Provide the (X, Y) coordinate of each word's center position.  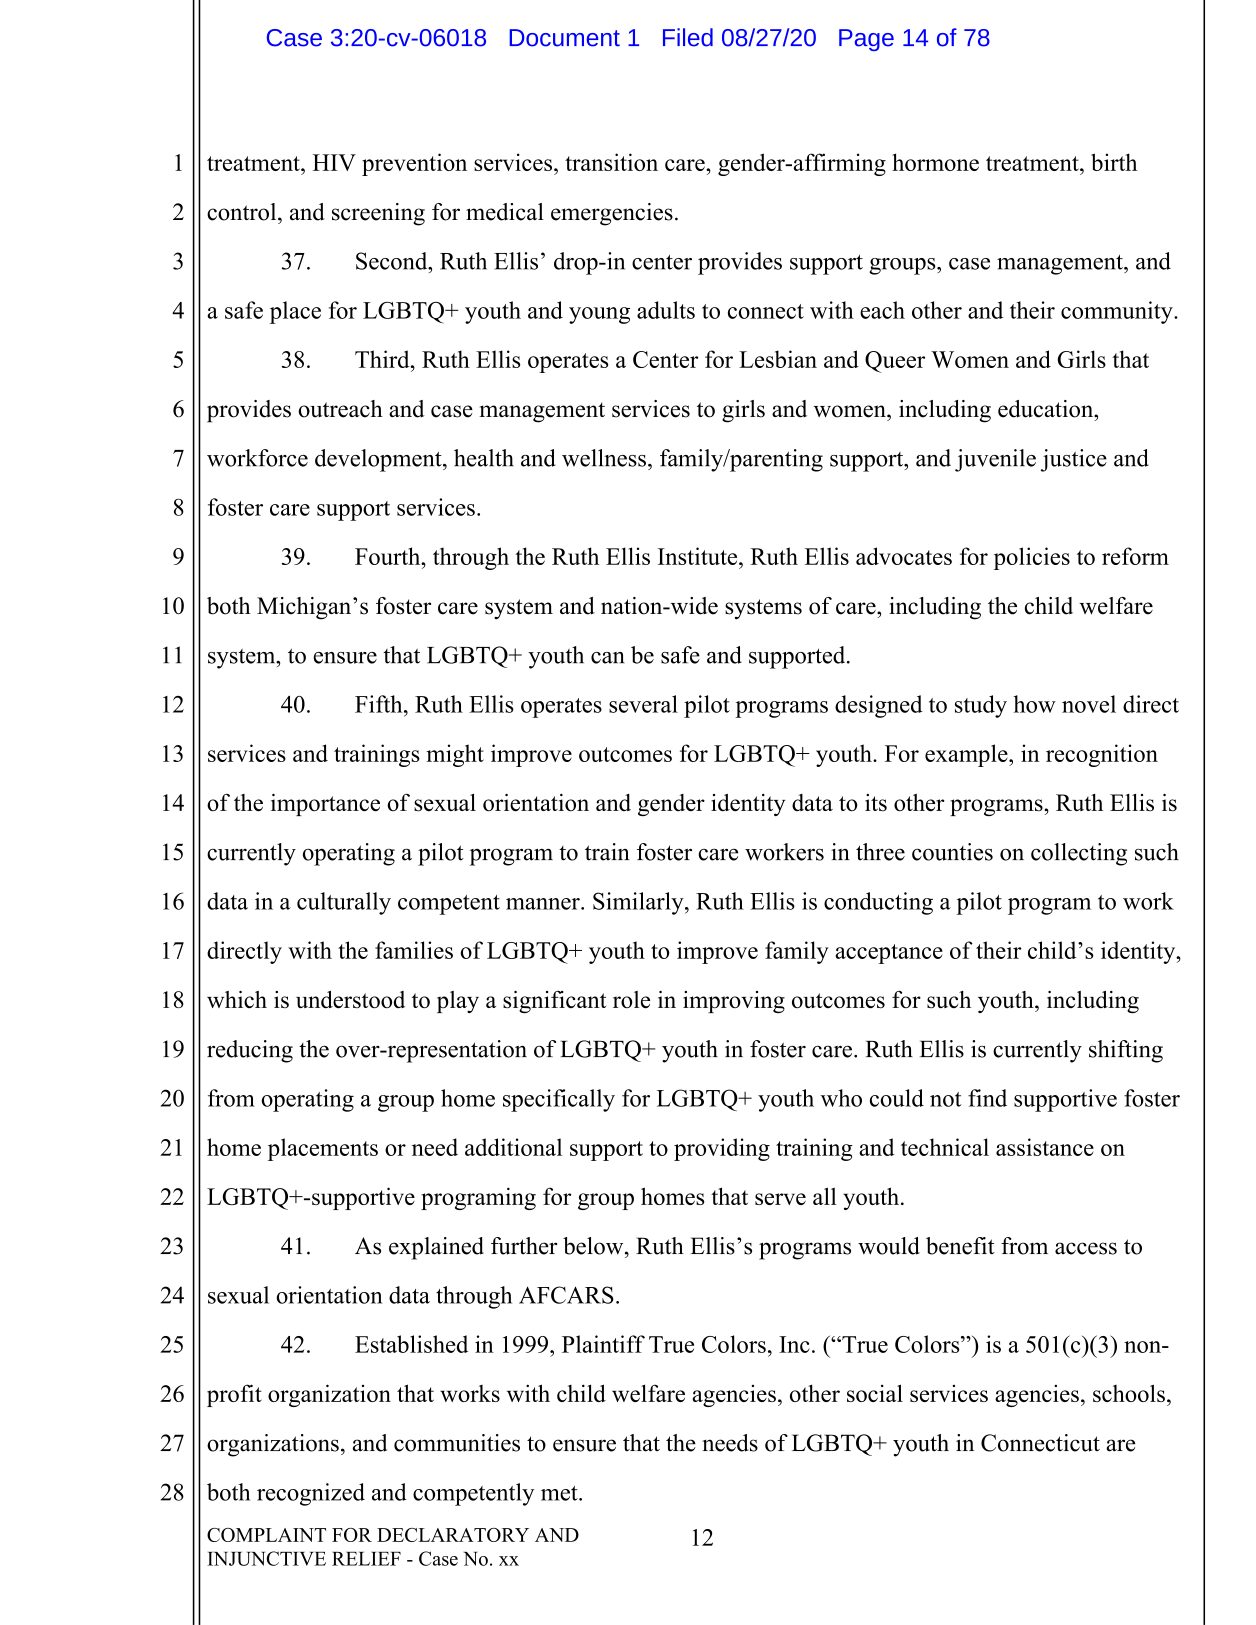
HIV (334, 162)
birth (1114, 162)
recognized (311, 1494)
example (967, 755)
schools (1129, 1393)
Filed (688, 37)
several (643, 704)
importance (325, 805)
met (560, 1493)
